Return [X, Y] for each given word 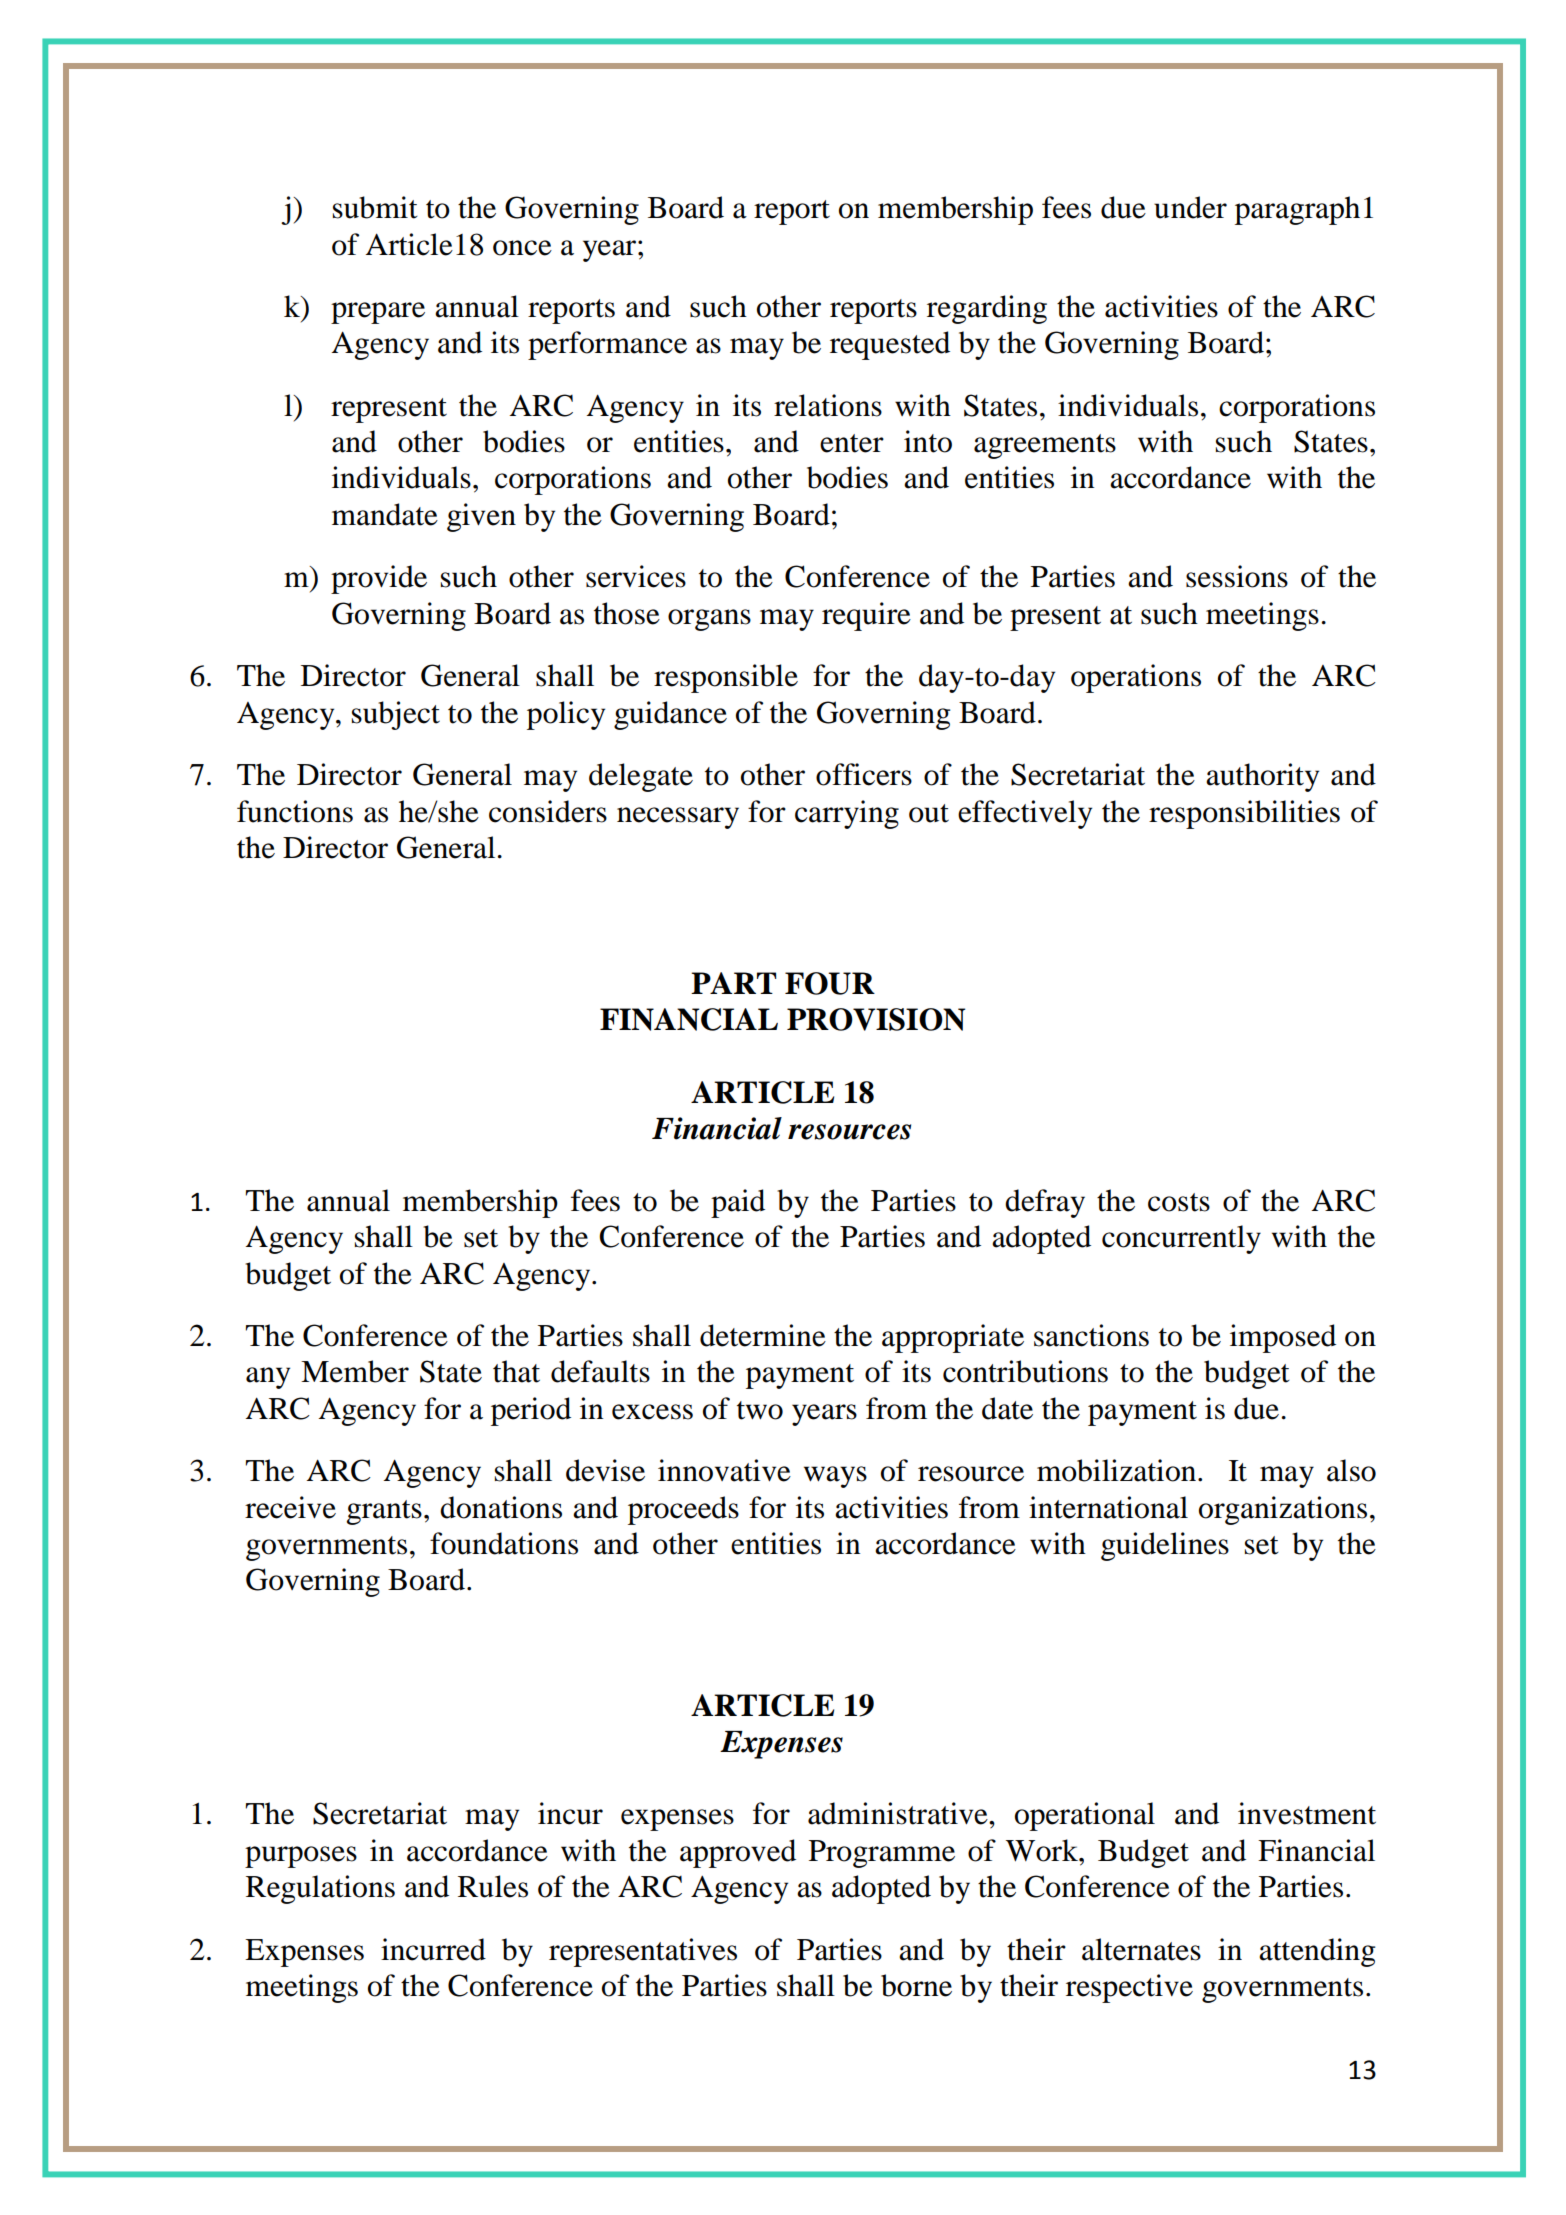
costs [1179, 1202]
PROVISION [876, 1019]
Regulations [320, 1889]
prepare [378, 313]
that [516, 1371]
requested [890, 345]
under [1190, 207]
